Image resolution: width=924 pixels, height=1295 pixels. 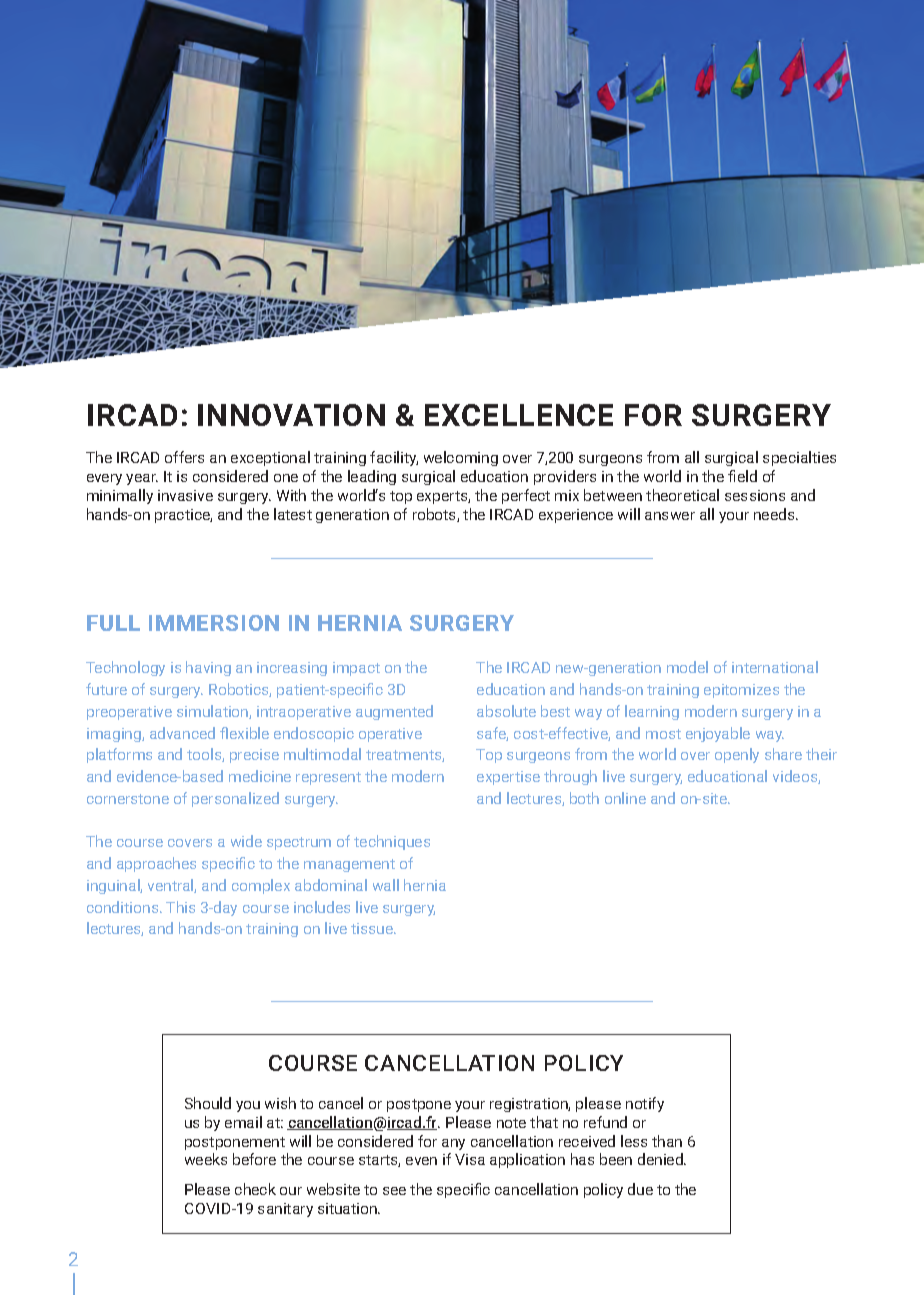 What do you see at coordinates (576, 516) in the document?
I see `experience` at bounding box center [576, 516].
